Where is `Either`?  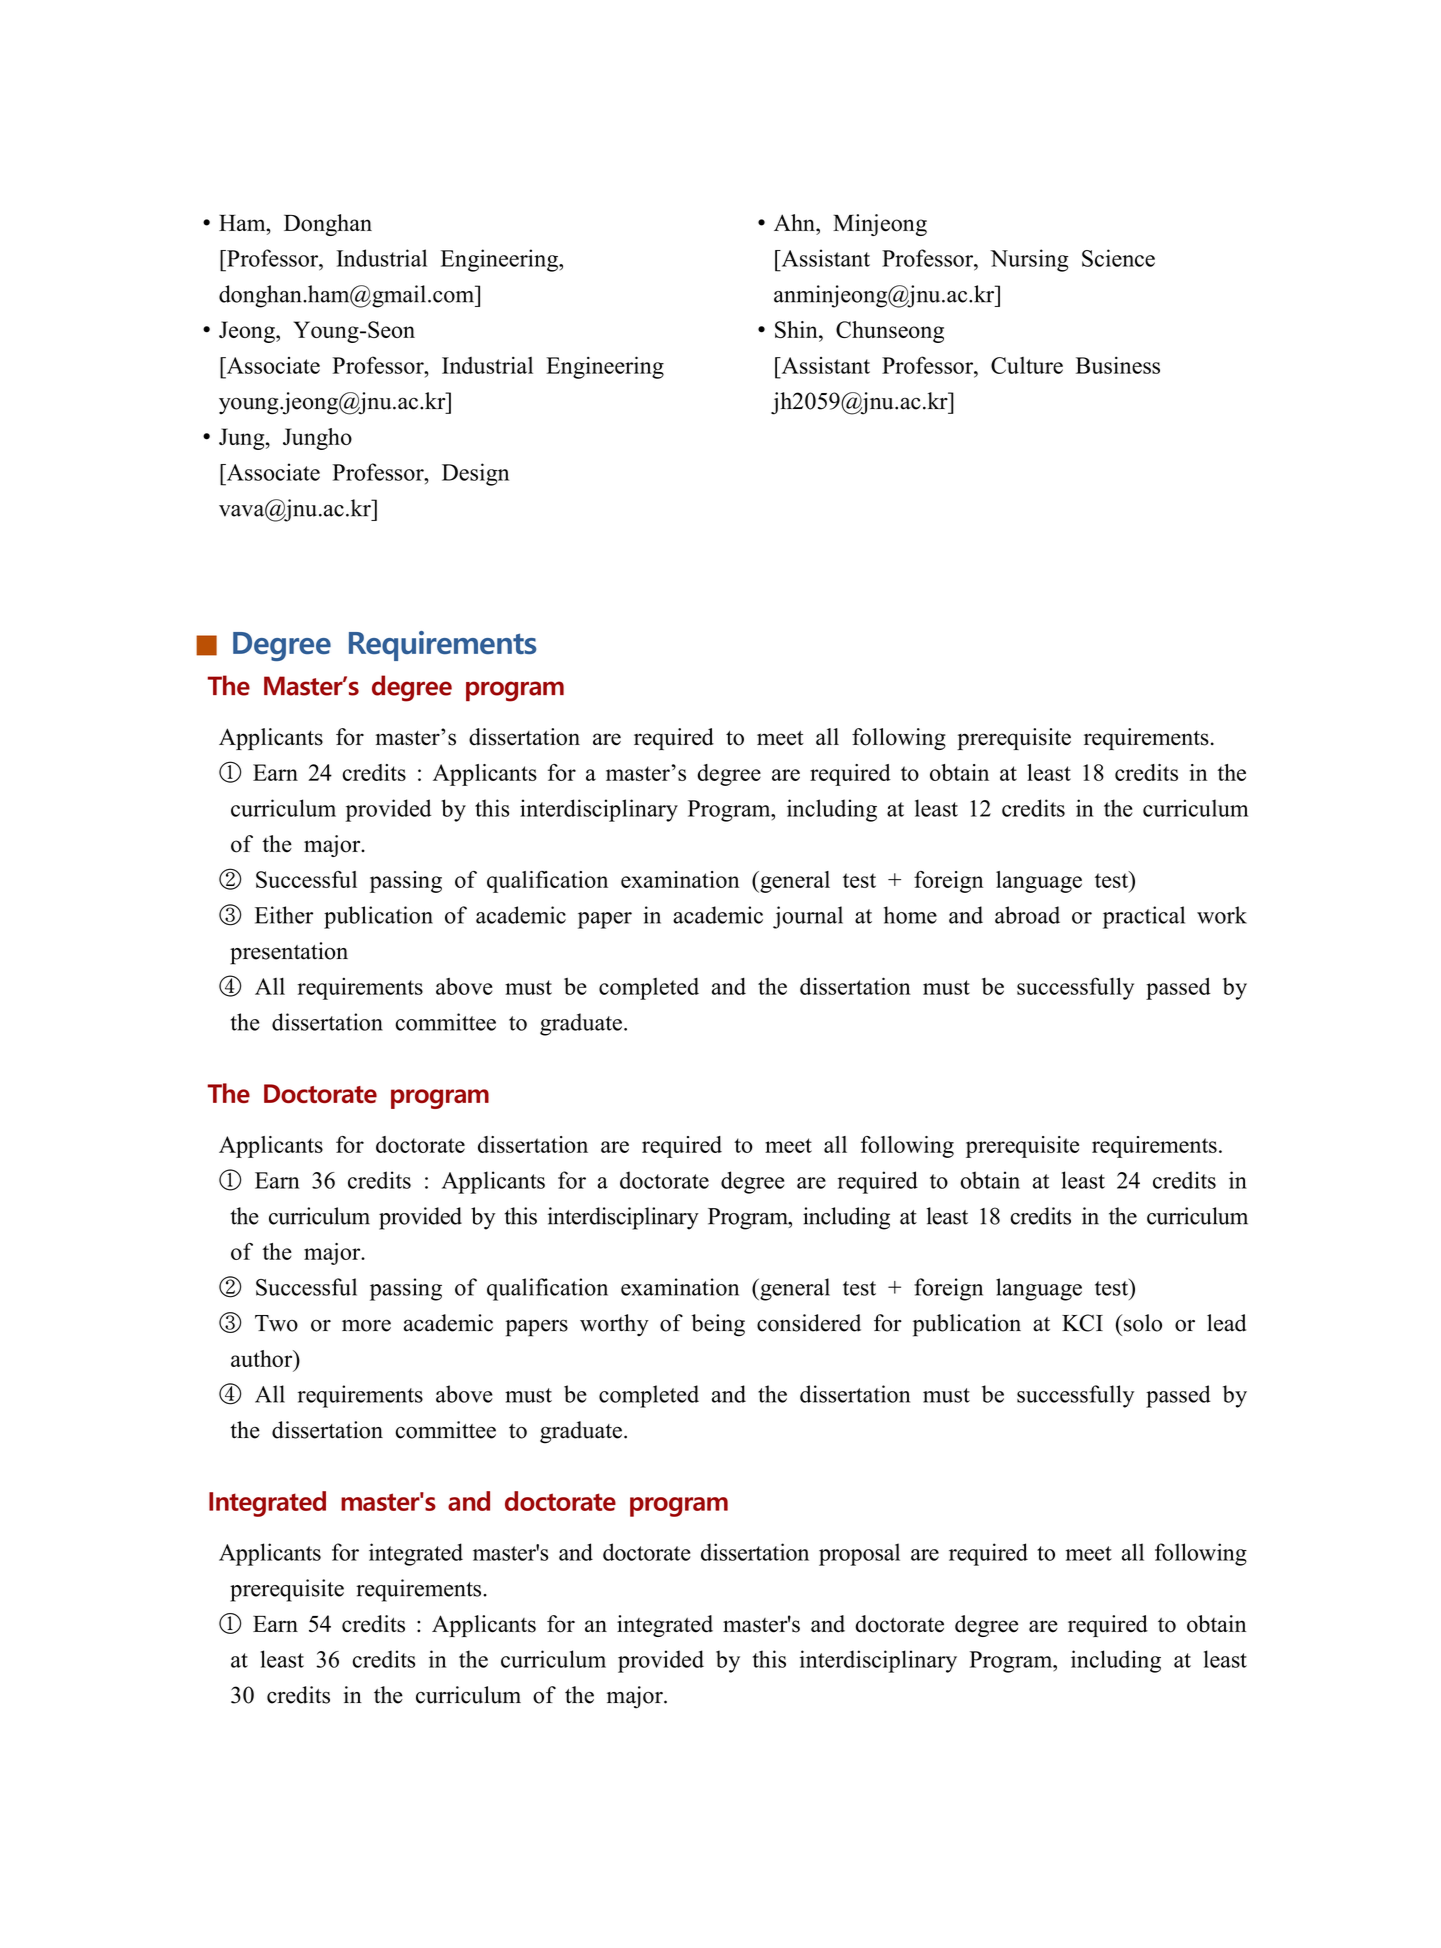
Either is located at coordinates (284, 915).
